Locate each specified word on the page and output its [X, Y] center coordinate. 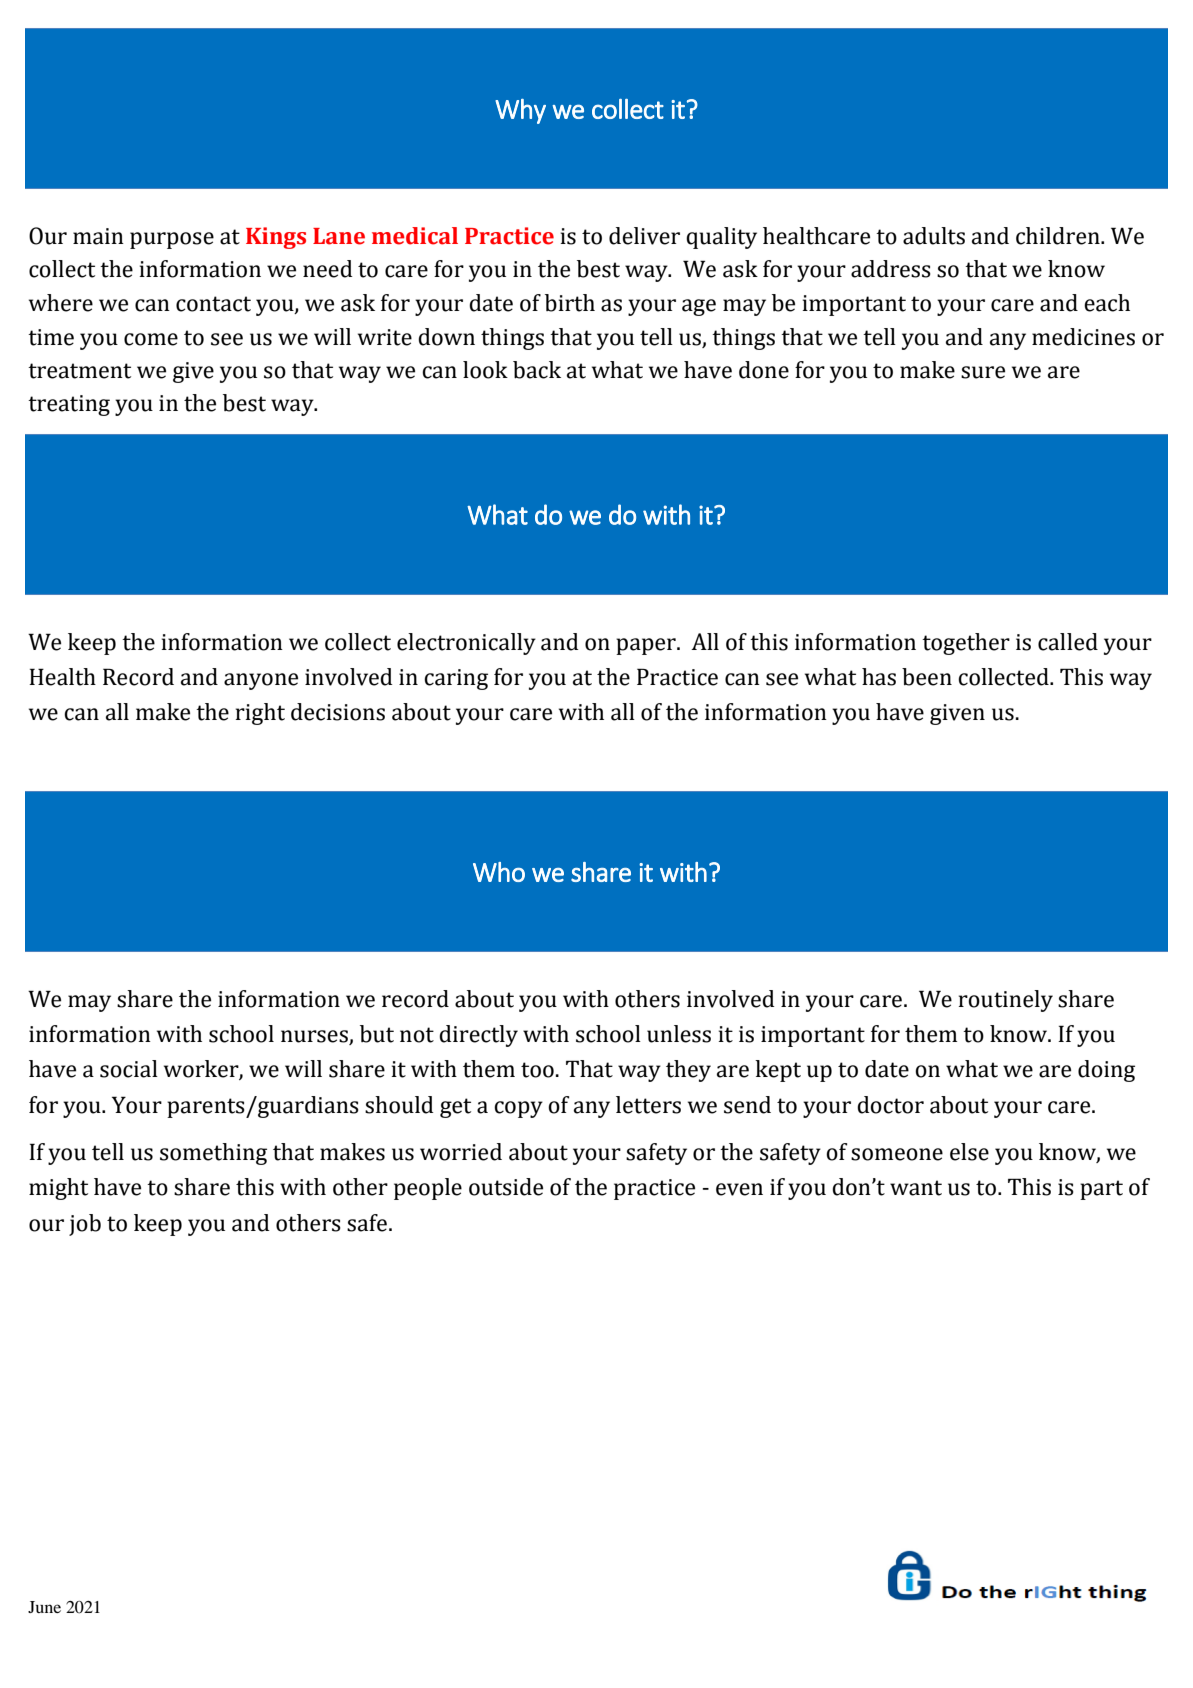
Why [520, 111]
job [85, 1225]
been [927, 677]
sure [983, 372]
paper [647, 646]
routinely [1006, 1001]
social [129, 1069]
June [44, 1607]
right [260, 714]
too [537, 1070]
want [916, 1188]
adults [934, 236]
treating [69, 405]
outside [506, 1187]
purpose [172, 240]
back [537, 370]
